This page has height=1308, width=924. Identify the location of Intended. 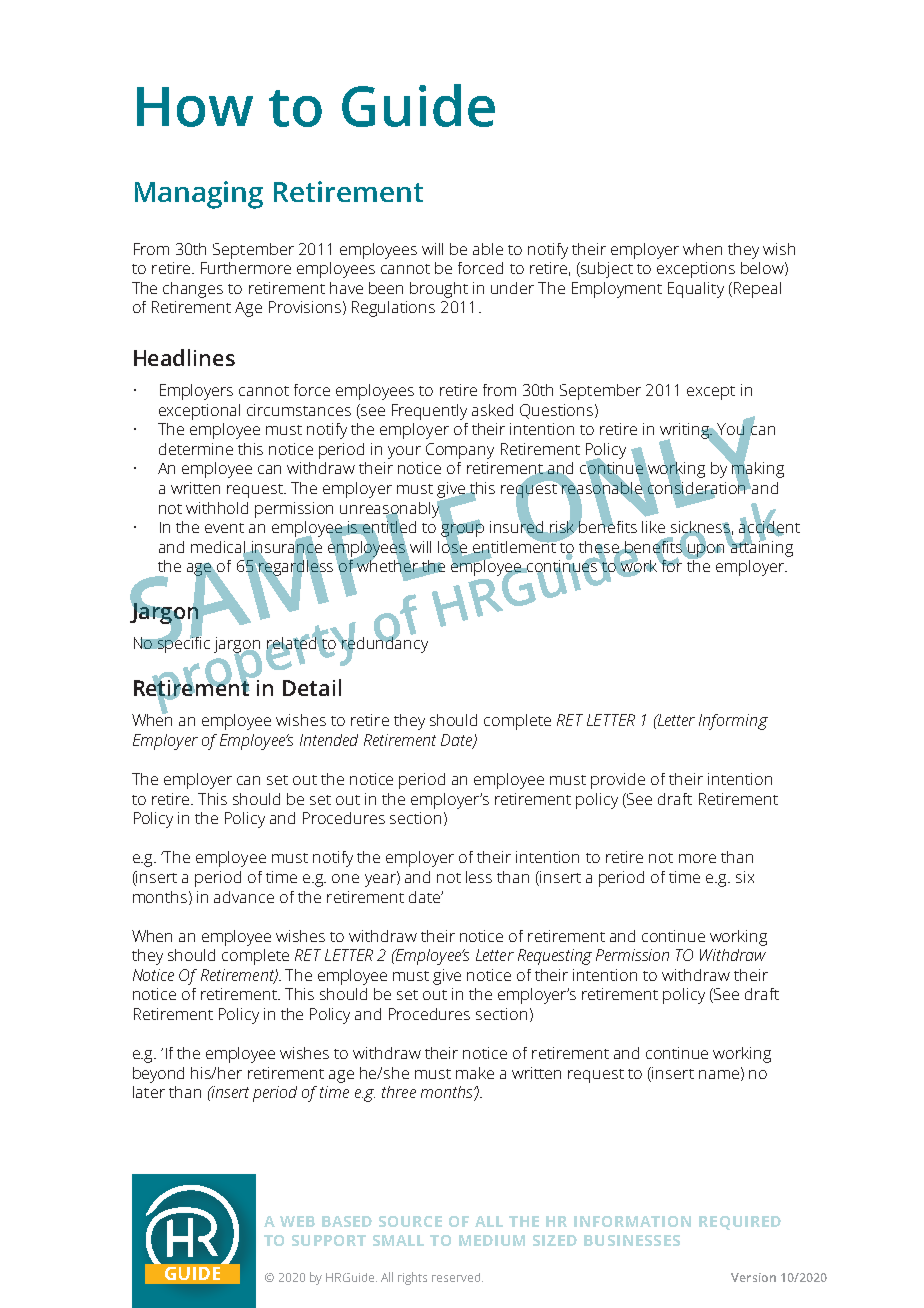
(329, 740).
